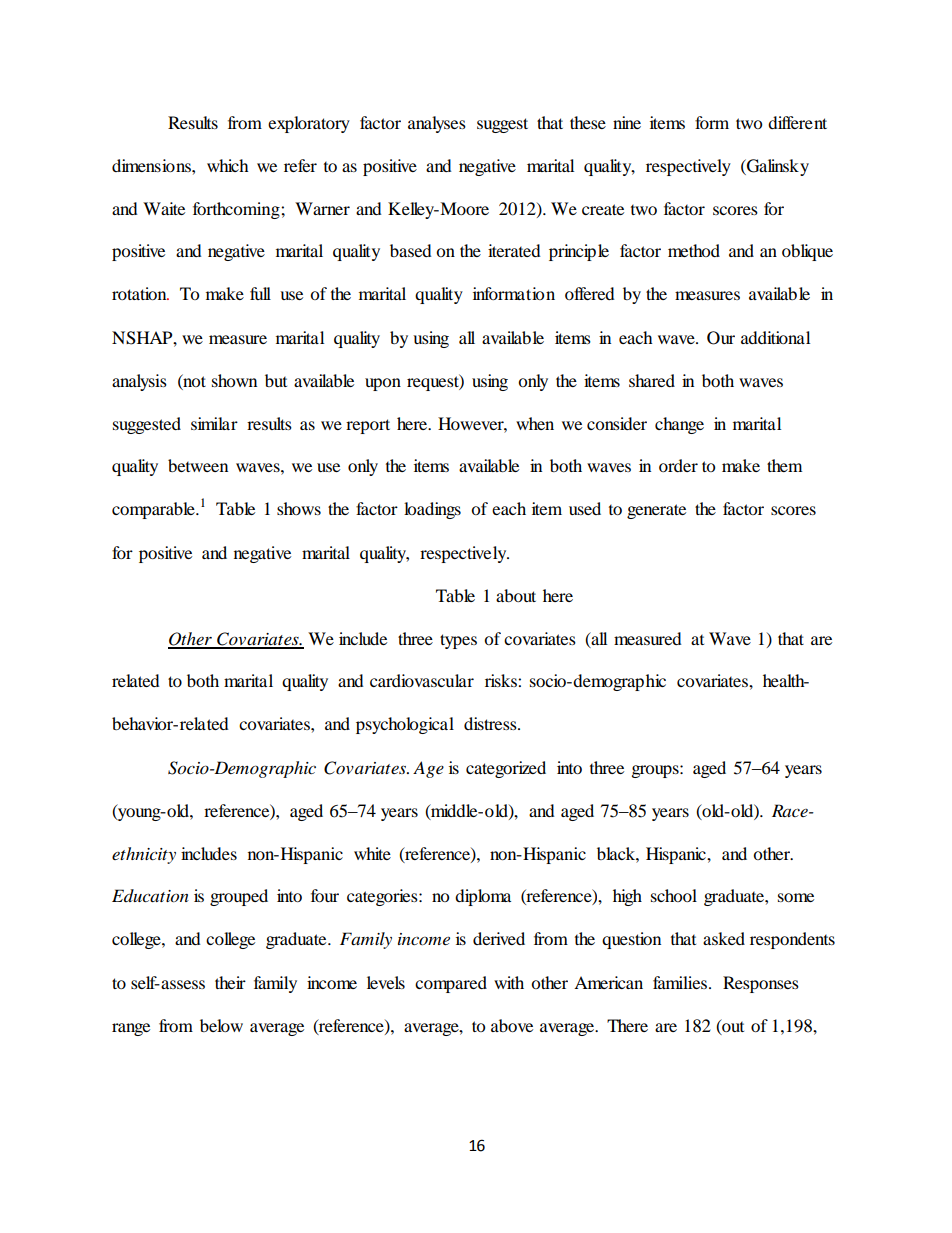  What do you see at coordinates (230, 982) in the screenshot?
I see `their` at bounding box center [230, 982].
